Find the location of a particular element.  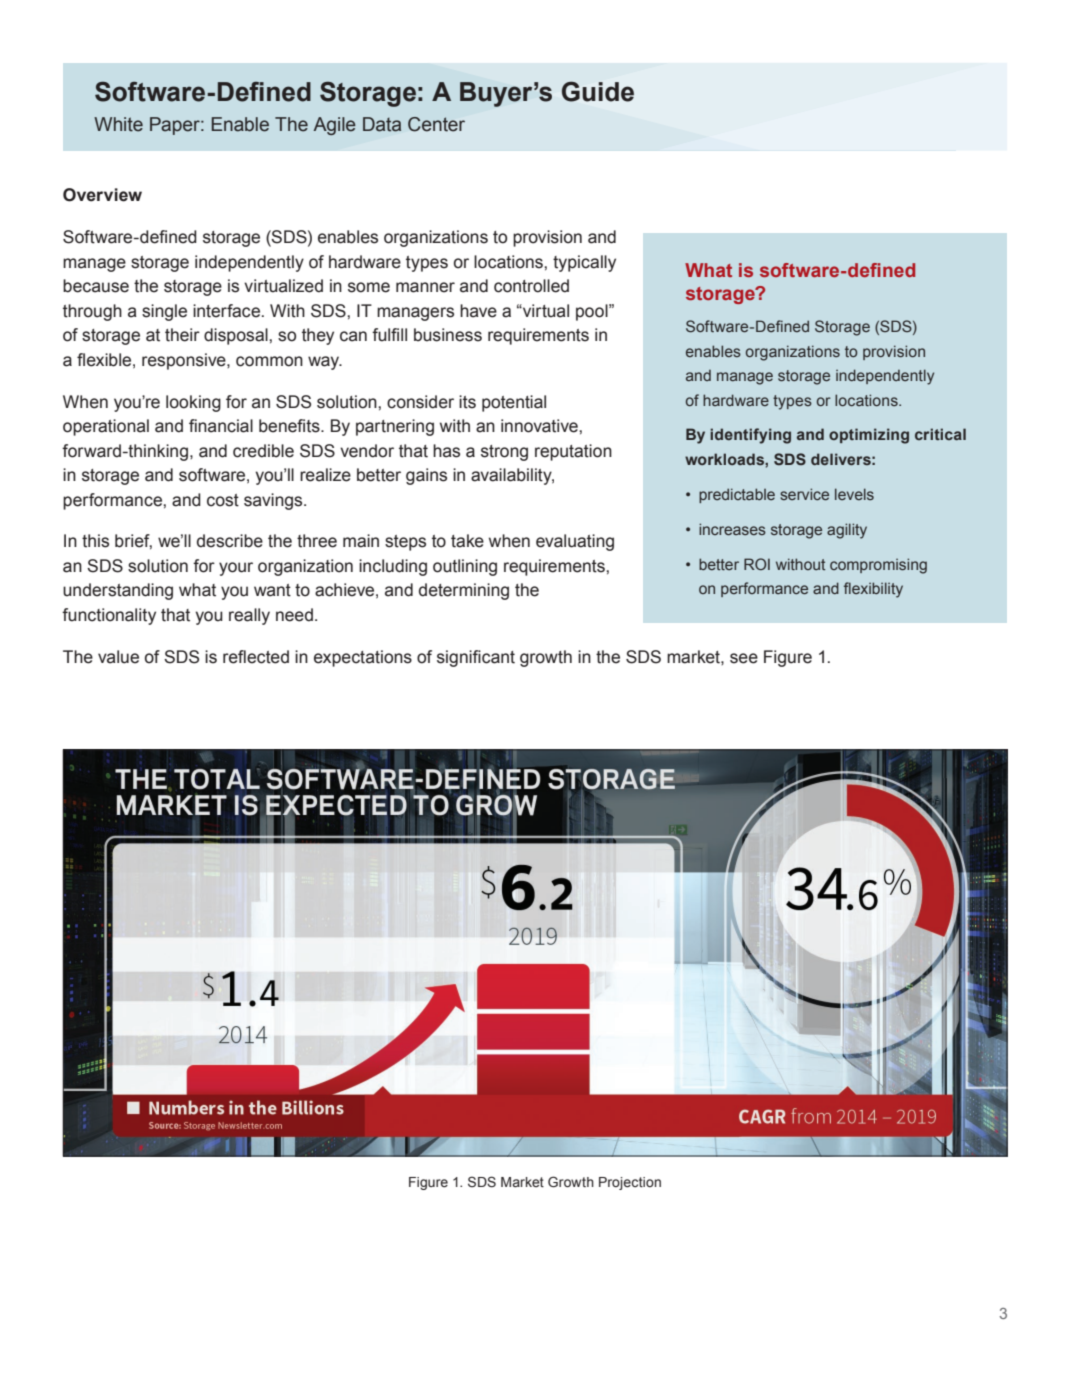

see is located at coordinates (744, 658).
